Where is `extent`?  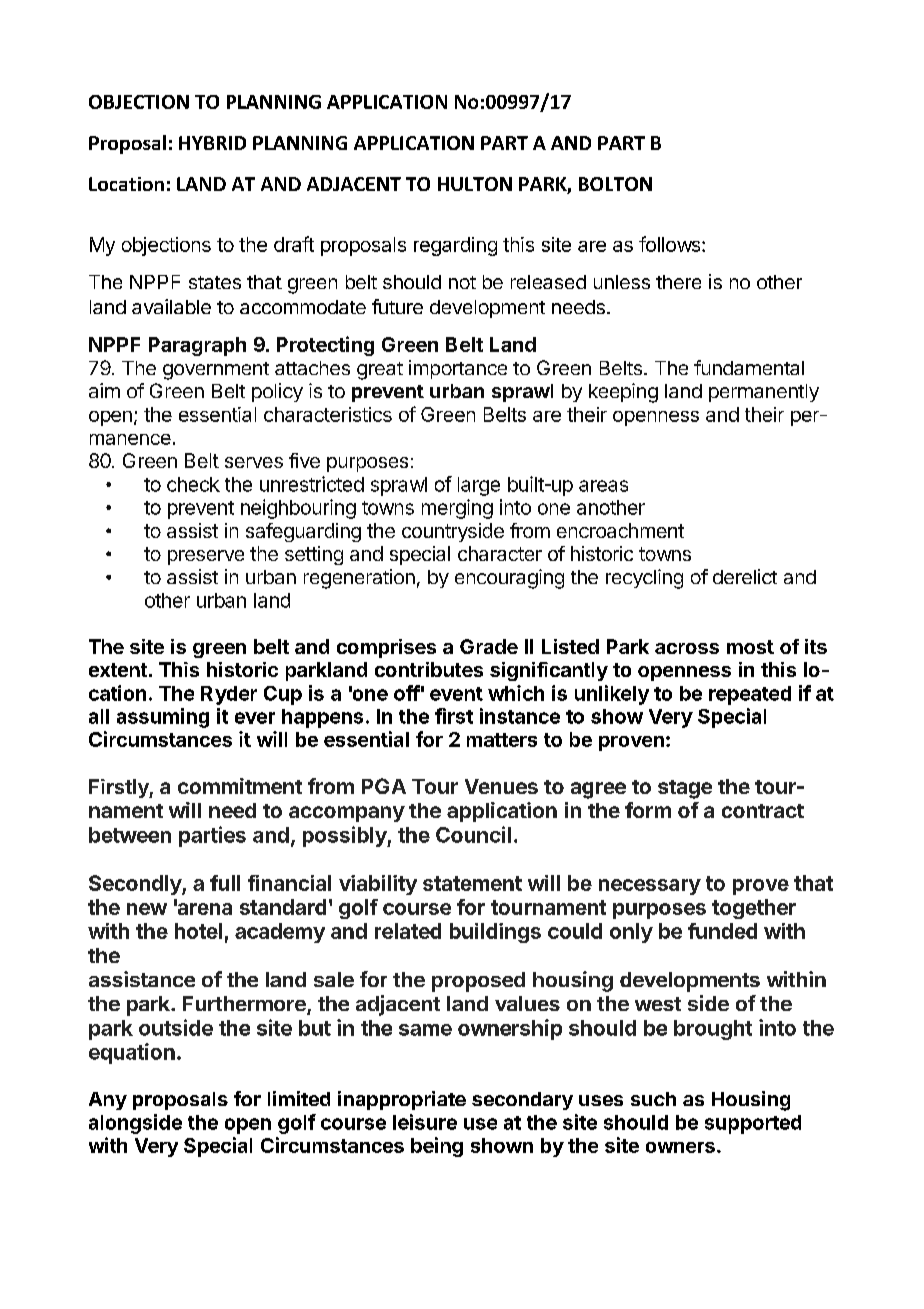 extent is located at coordinates (118, 670).
